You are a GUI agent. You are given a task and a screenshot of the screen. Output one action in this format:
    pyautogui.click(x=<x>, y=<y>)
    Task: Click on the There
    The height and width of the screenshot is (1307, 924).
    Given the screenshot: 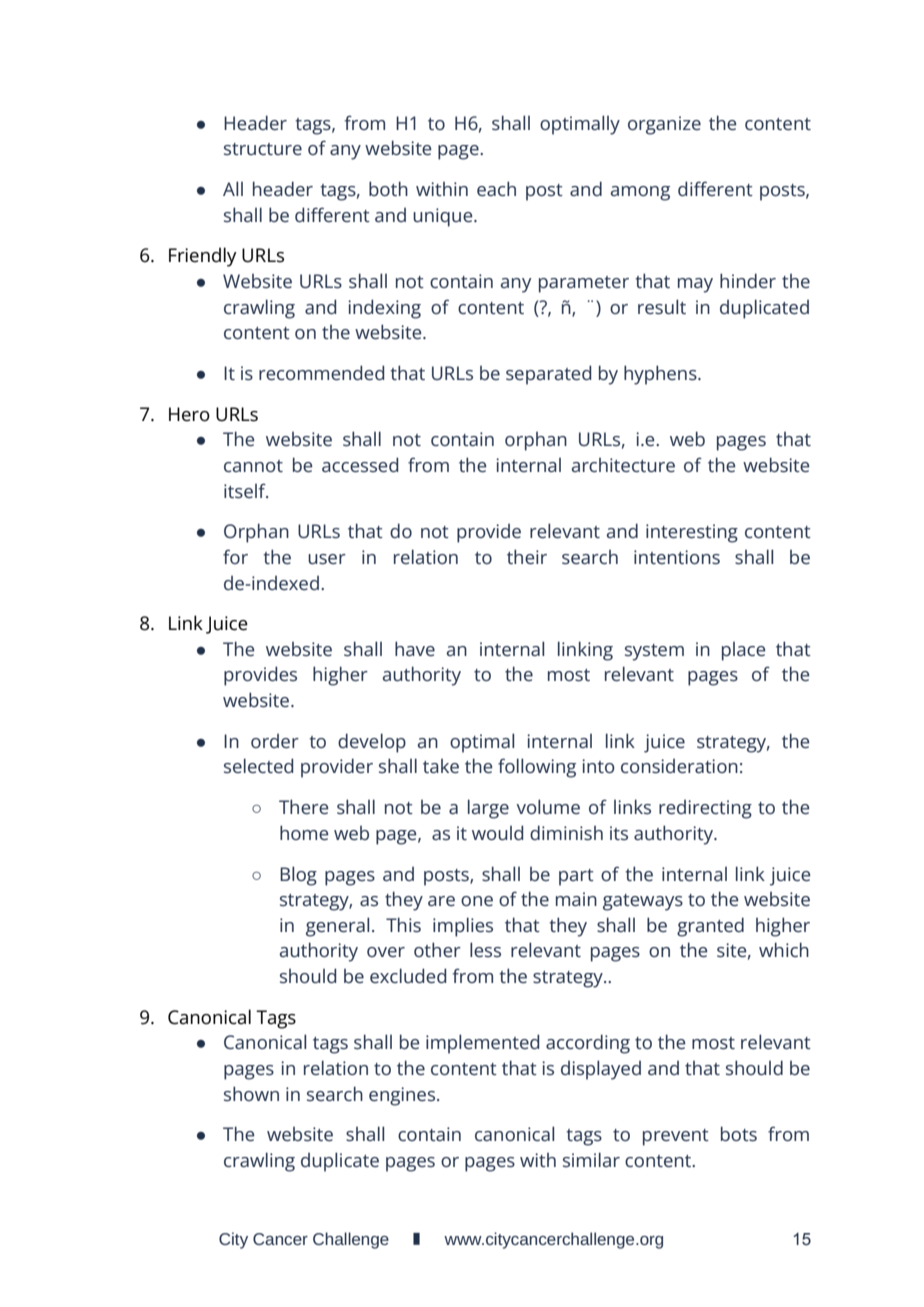 What is the action you would take?
    pyautogui.click(x=304, y=806)
